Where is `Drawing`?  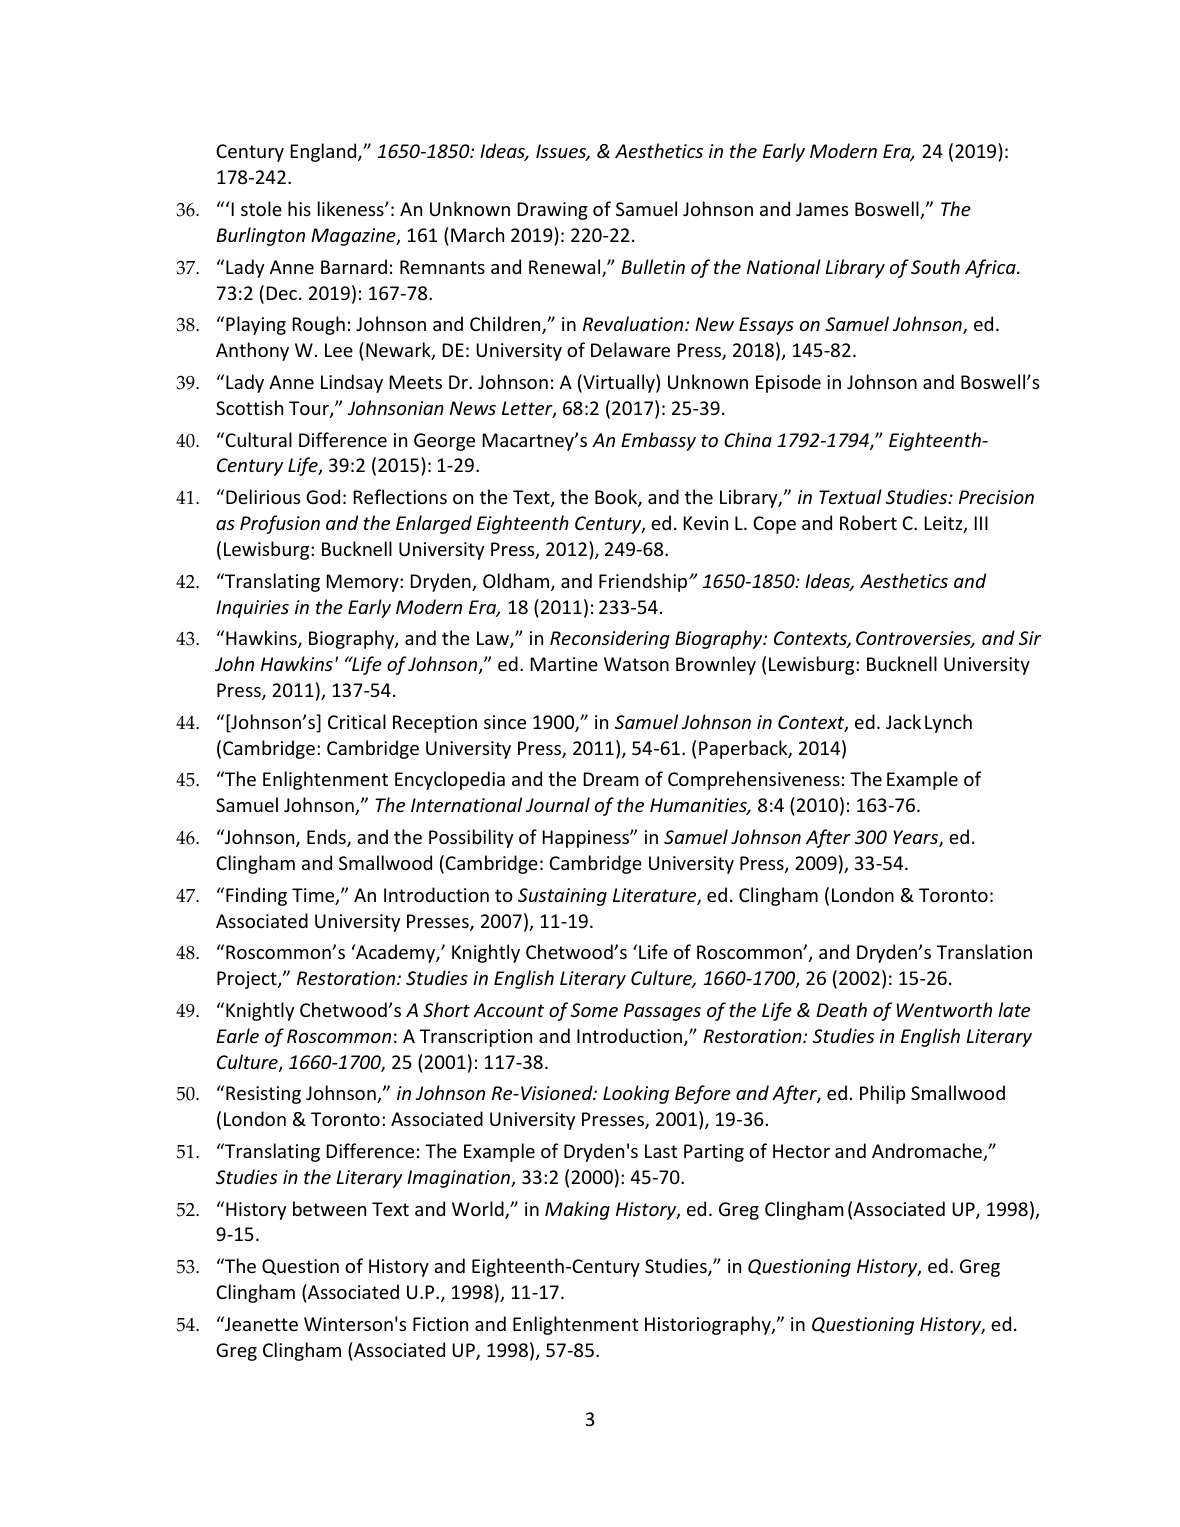 Drawing is located at coordinates (552, 211).
